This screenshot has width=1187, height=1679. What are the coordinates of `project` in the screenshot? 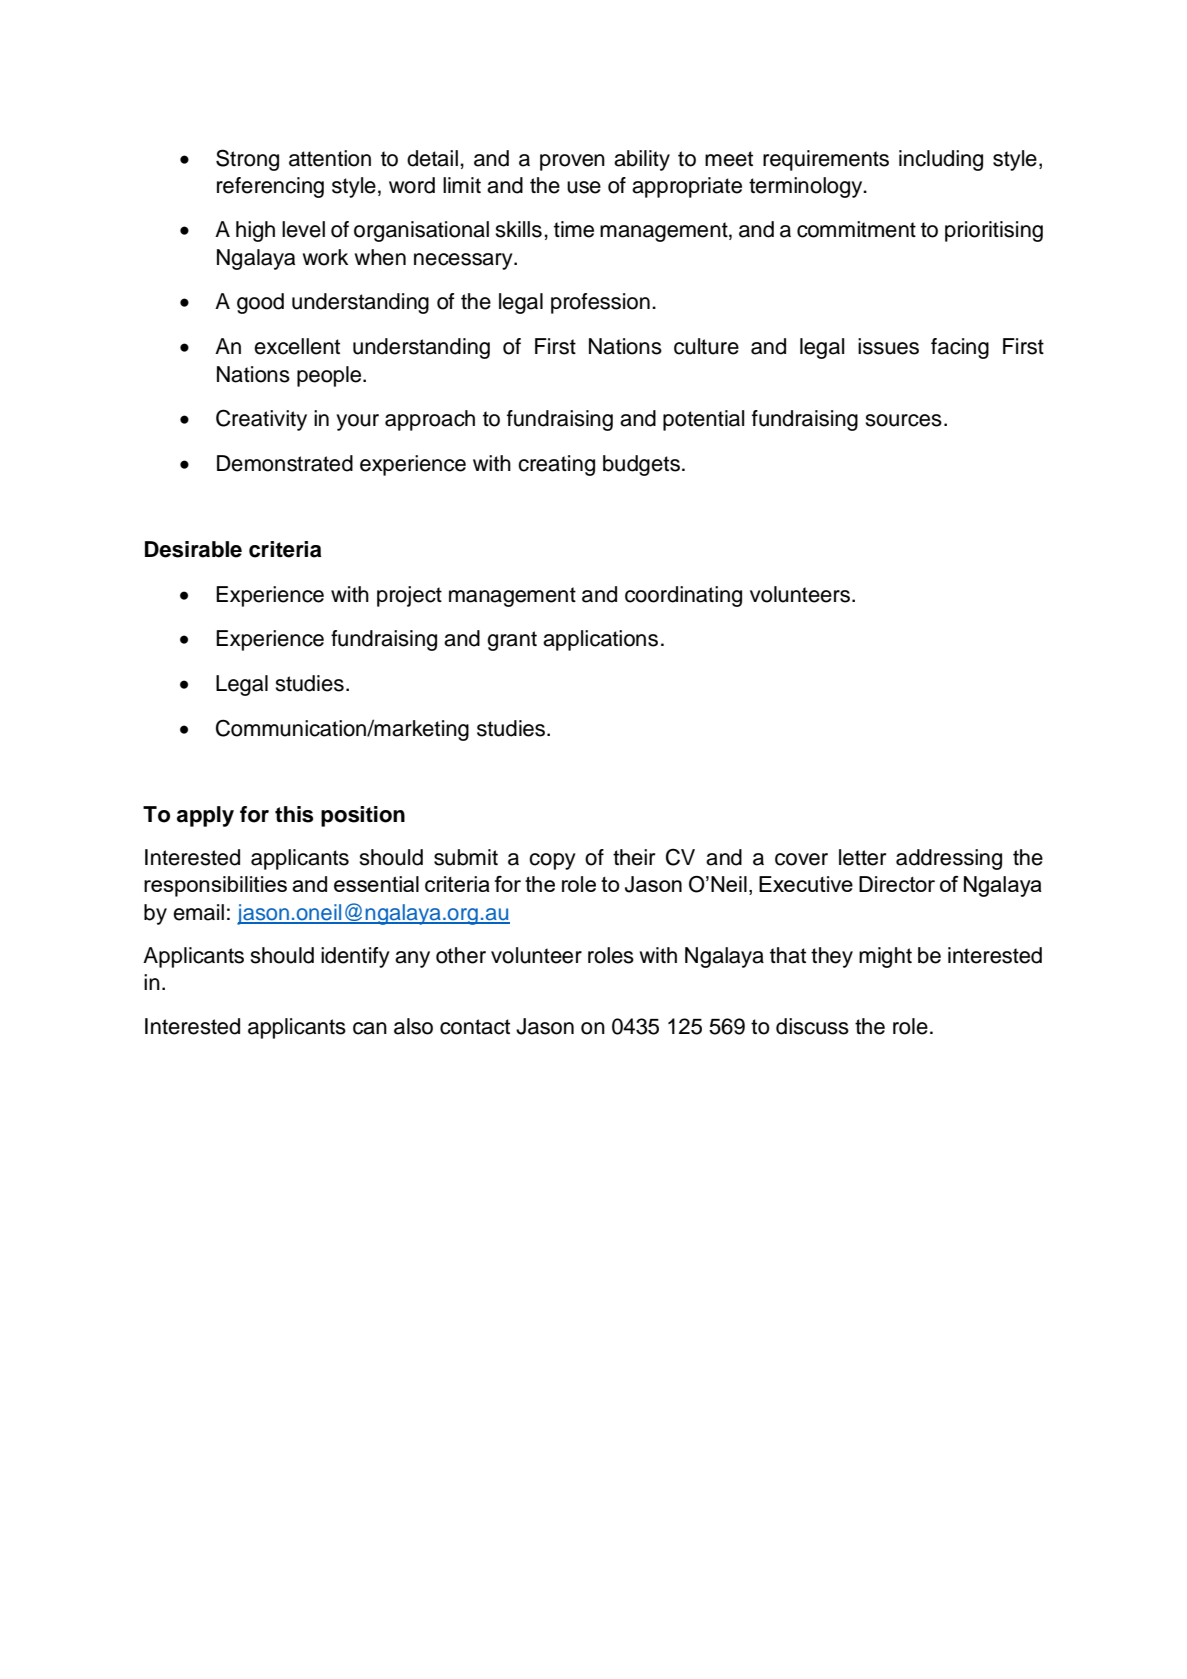 It's located at (409, 596).
